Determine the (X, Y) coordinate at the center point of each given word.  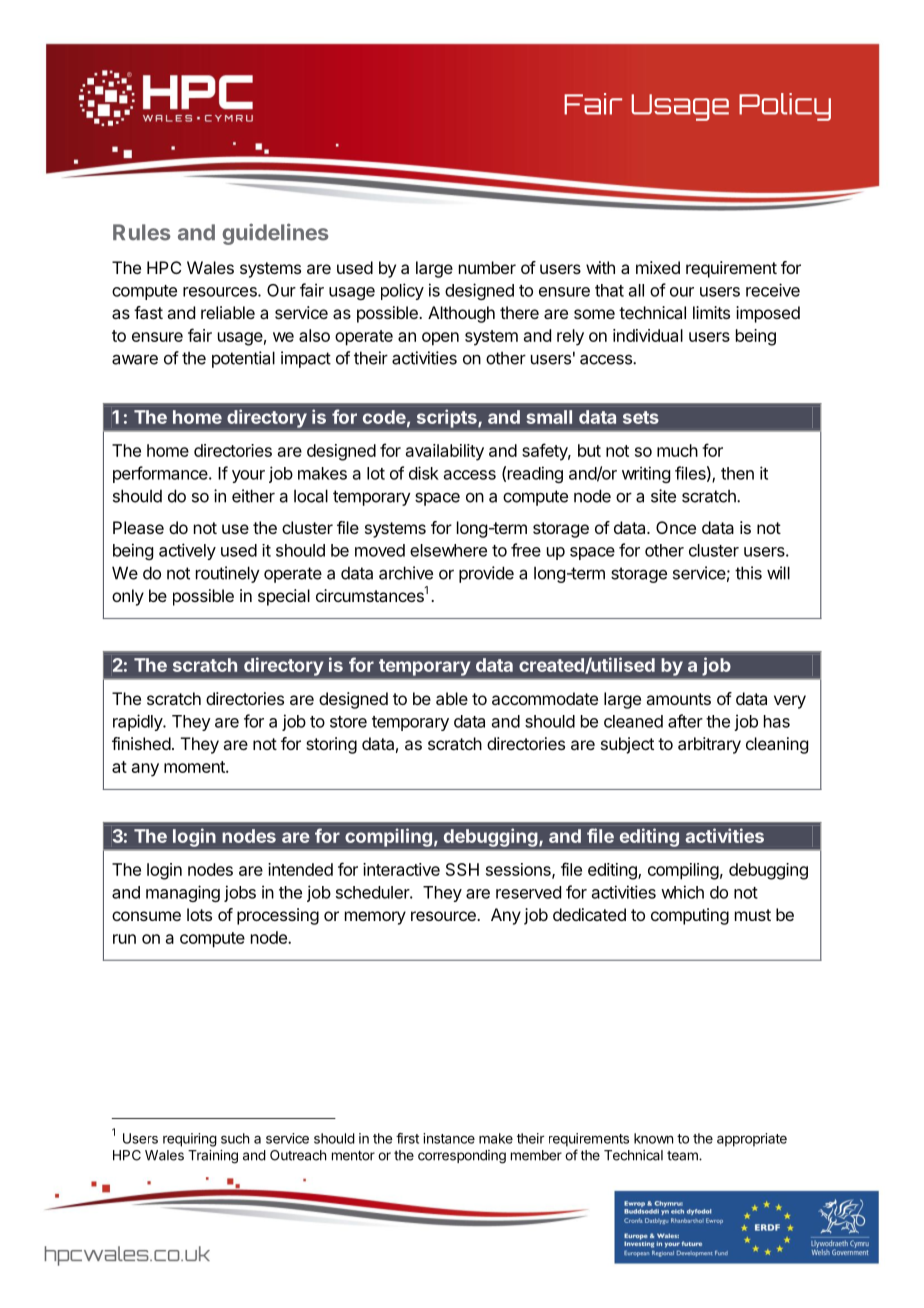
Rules (142, 232)
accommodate (545, 698)
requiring (190, 1140)
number (487, 267)
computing (690, 916)
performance (161, 474)
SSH (462, 869)
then (737, 473)
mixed (658, 267)
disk (424, 473)
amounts (678, 699)
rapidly (138, 722)
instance (449, 1138)
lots (199, 914)
